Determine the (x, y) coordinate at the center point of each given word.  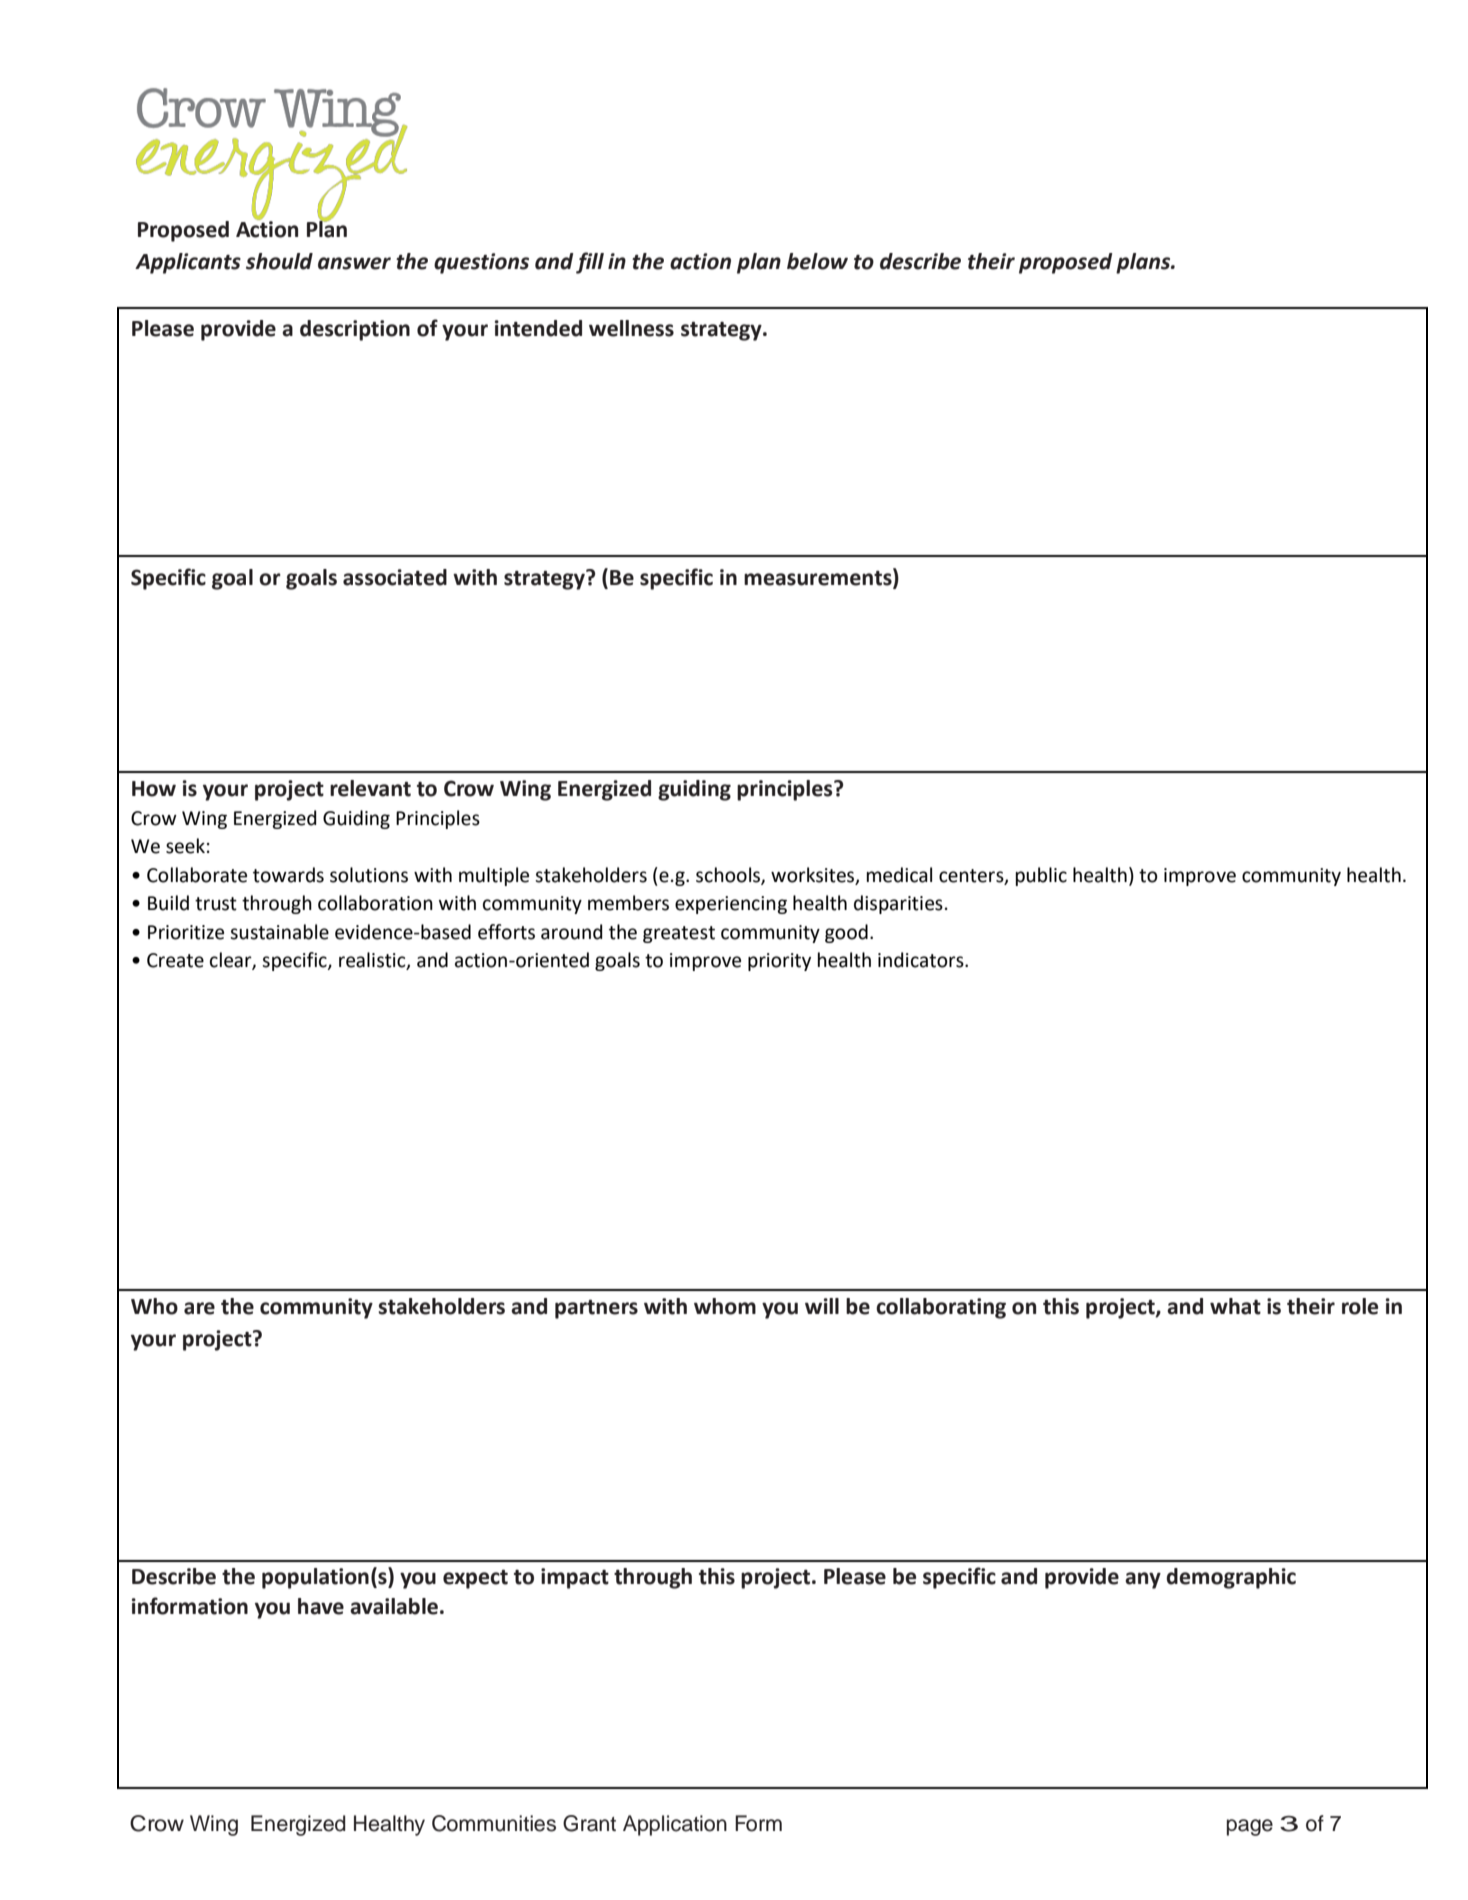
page (1250, 1827)
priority (779, 962)
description (355, 330)
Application (675, 1825)
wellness (631, 328)
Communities (494, 1823)
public (1041, 876)
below (817, 261)
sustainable (279, 932)
